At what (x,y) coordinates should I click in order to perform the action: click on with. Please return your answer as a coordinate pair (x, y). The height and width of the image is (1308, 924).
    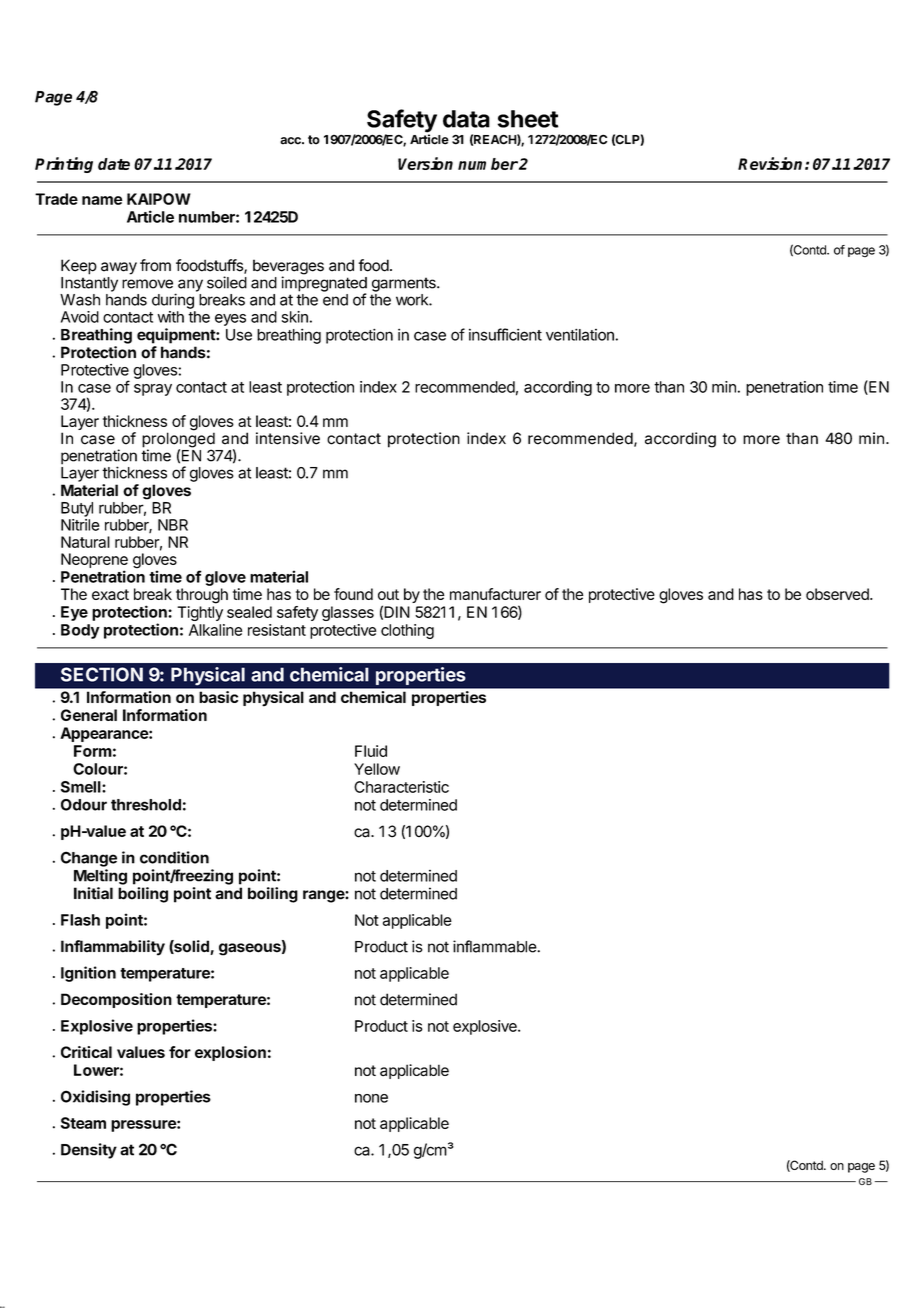
    Looking at the image, I should click on (171, 317).
